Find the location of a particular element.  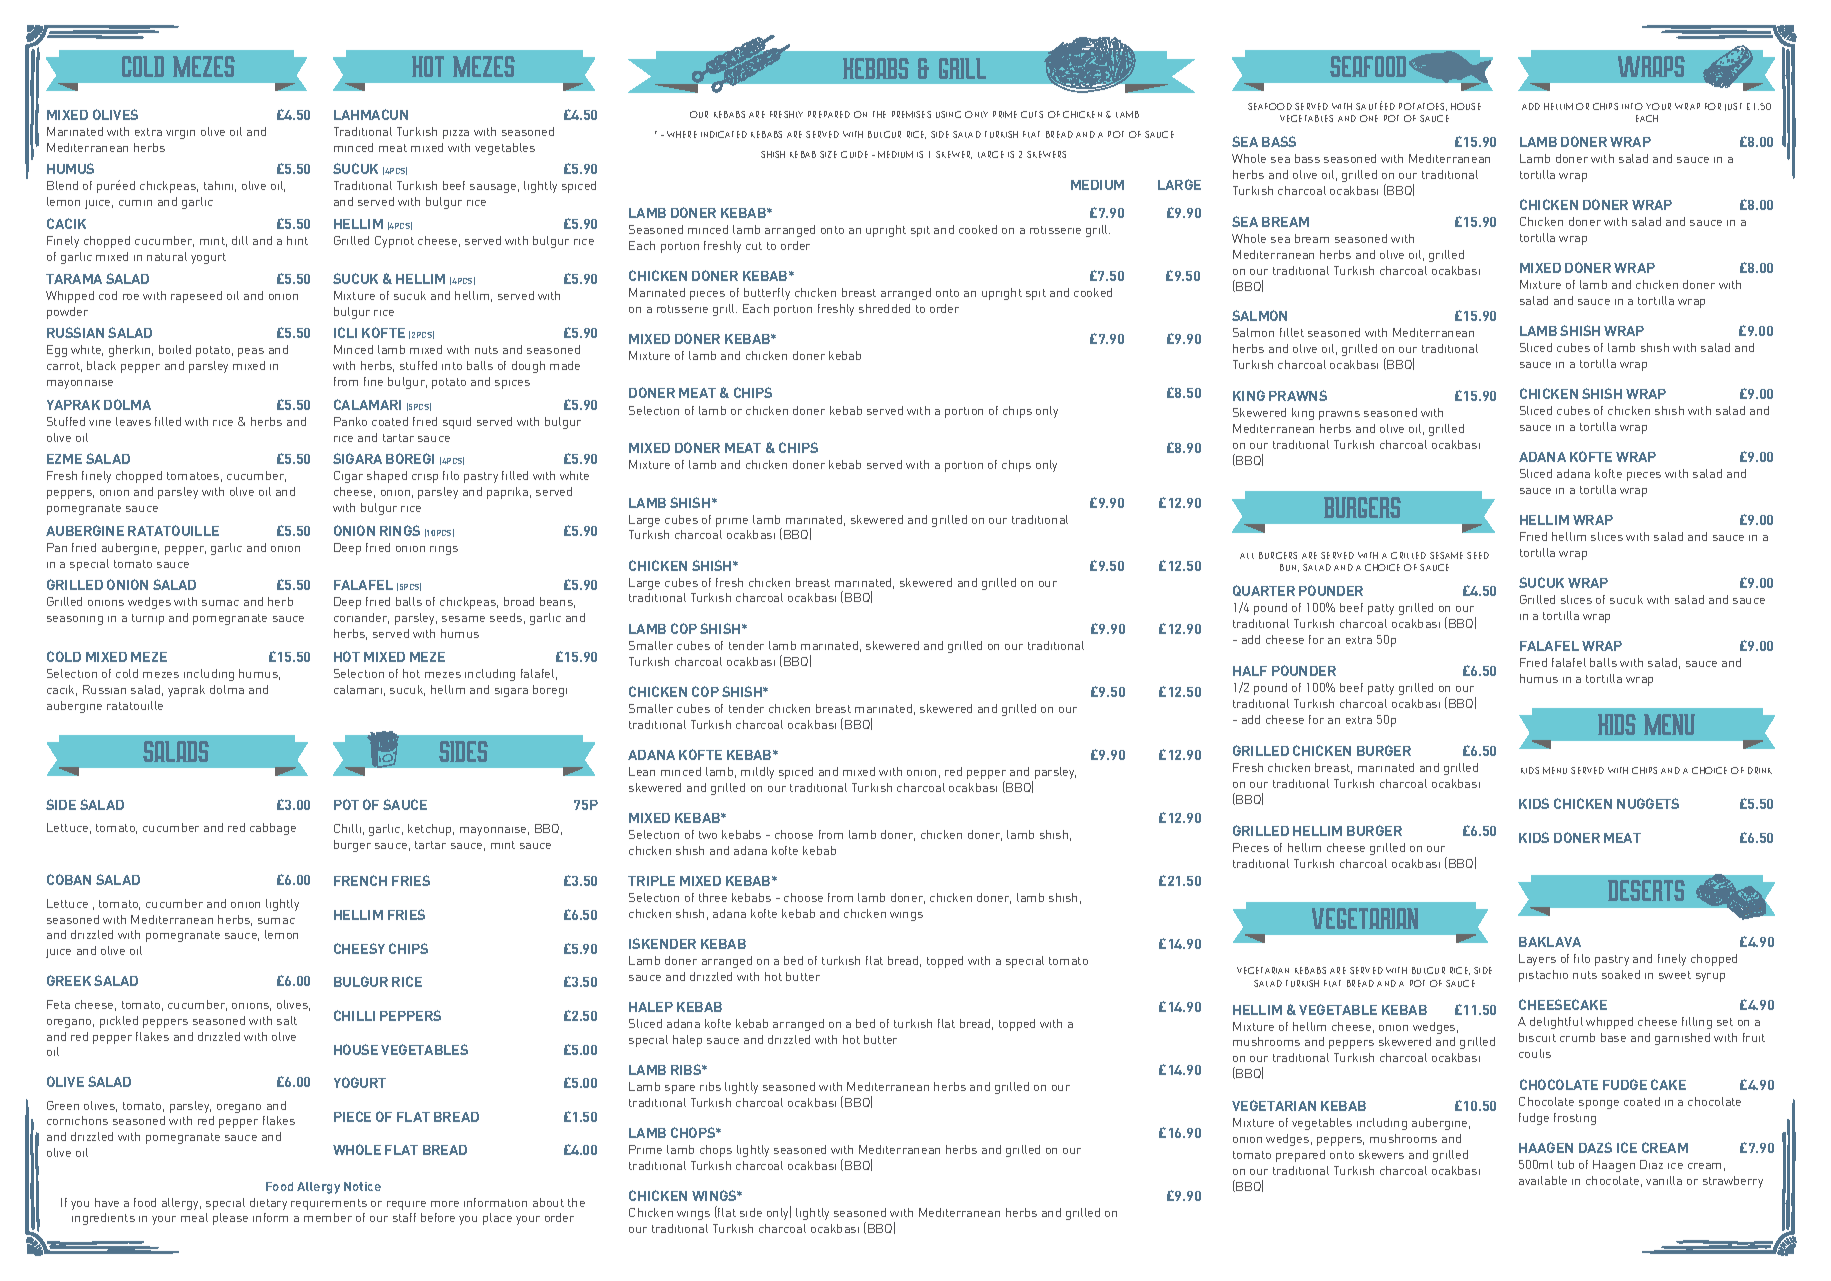

JUST is located at coordinates (1733, 107).
